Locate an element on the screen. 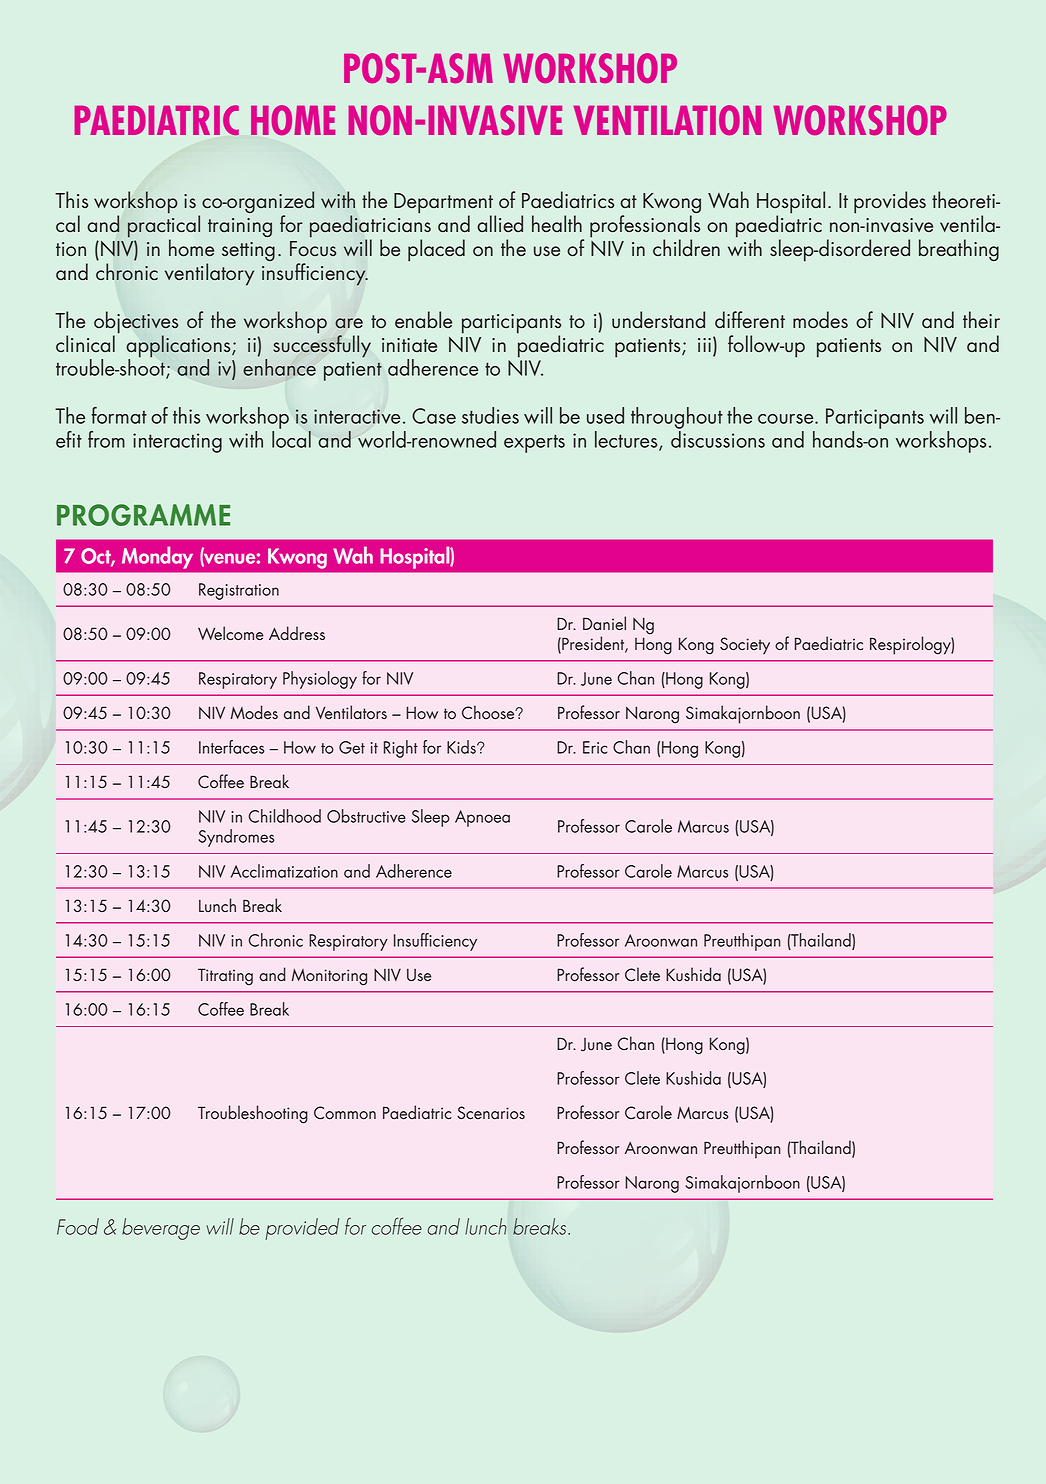  Scenarios is located at coordinates (491, 1113).
